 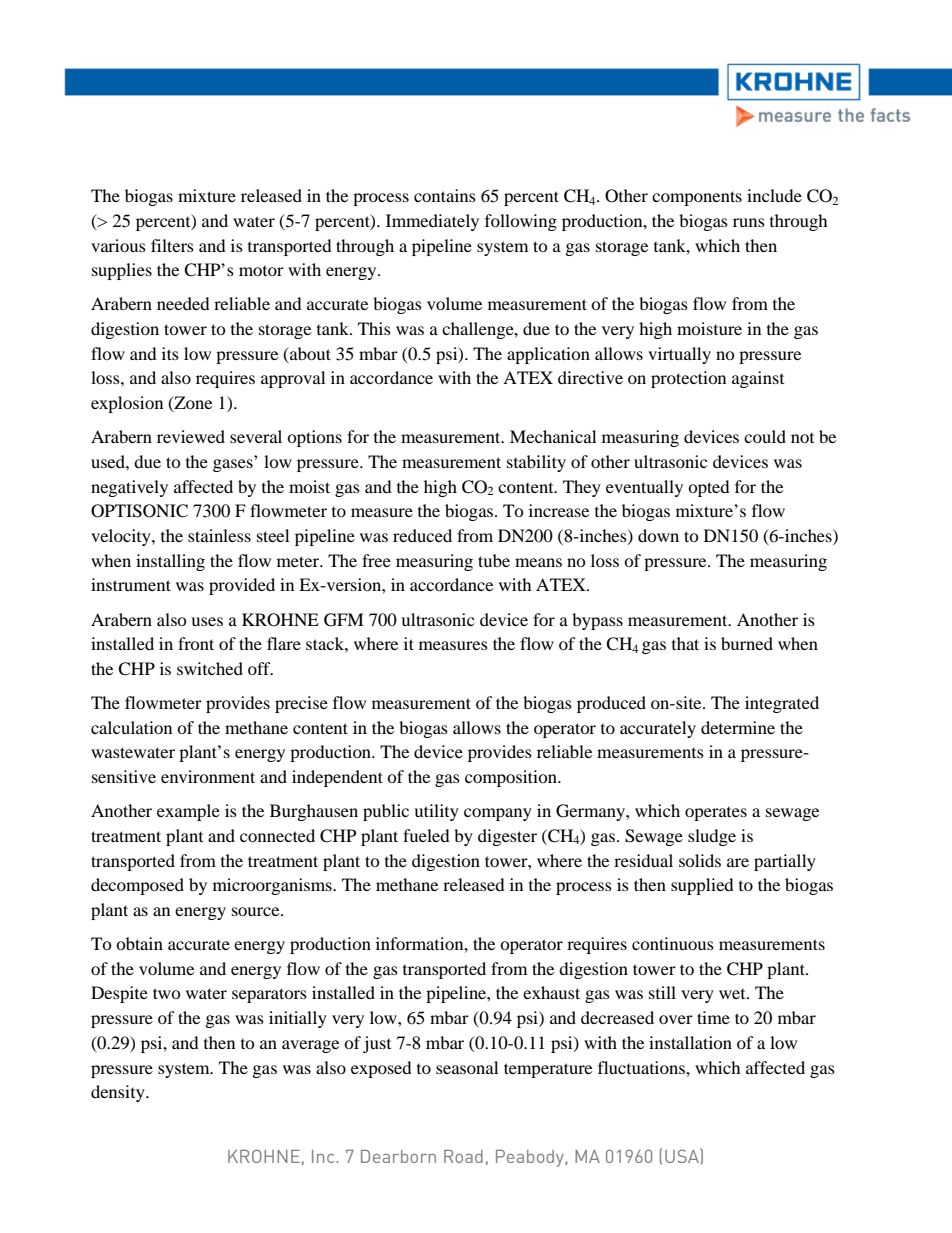 What do you see at coordinates (426, 835) in the screenshot?
I see `fueled` at bounding box center [426, 835].
